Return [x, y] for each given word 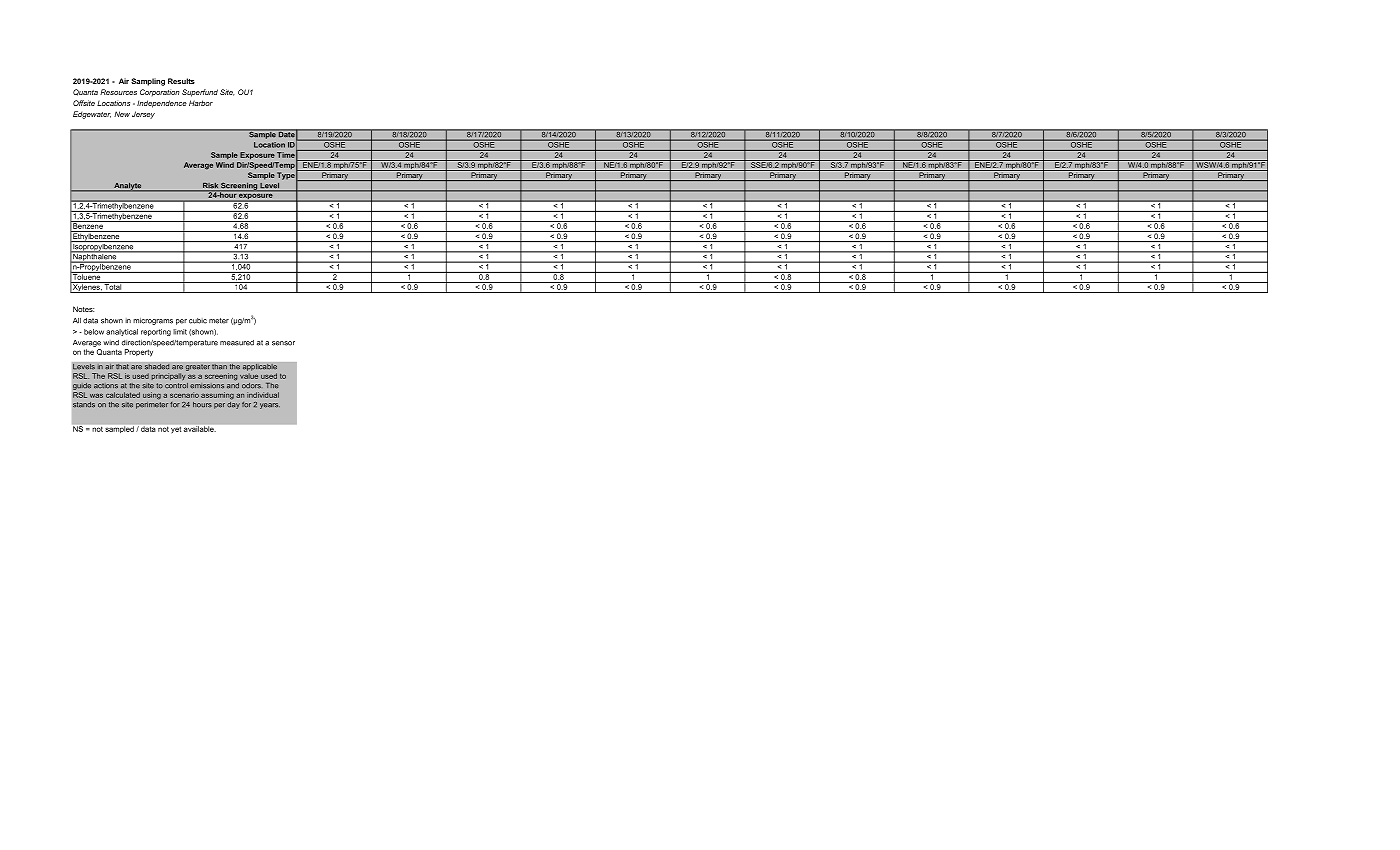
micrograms [153, 321]
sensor [283, 343]
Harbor [201, 103]
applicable [259, 367]
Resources [118, 92]
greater [197, 367]
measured [237, 343]
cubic [198, 321]
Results [181, 81]
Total [113, 286]
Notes [83, 309]
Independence [162, 104]
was [96, 395]
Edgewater [92, 115]
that [122, 366]
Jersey [143, 115]
